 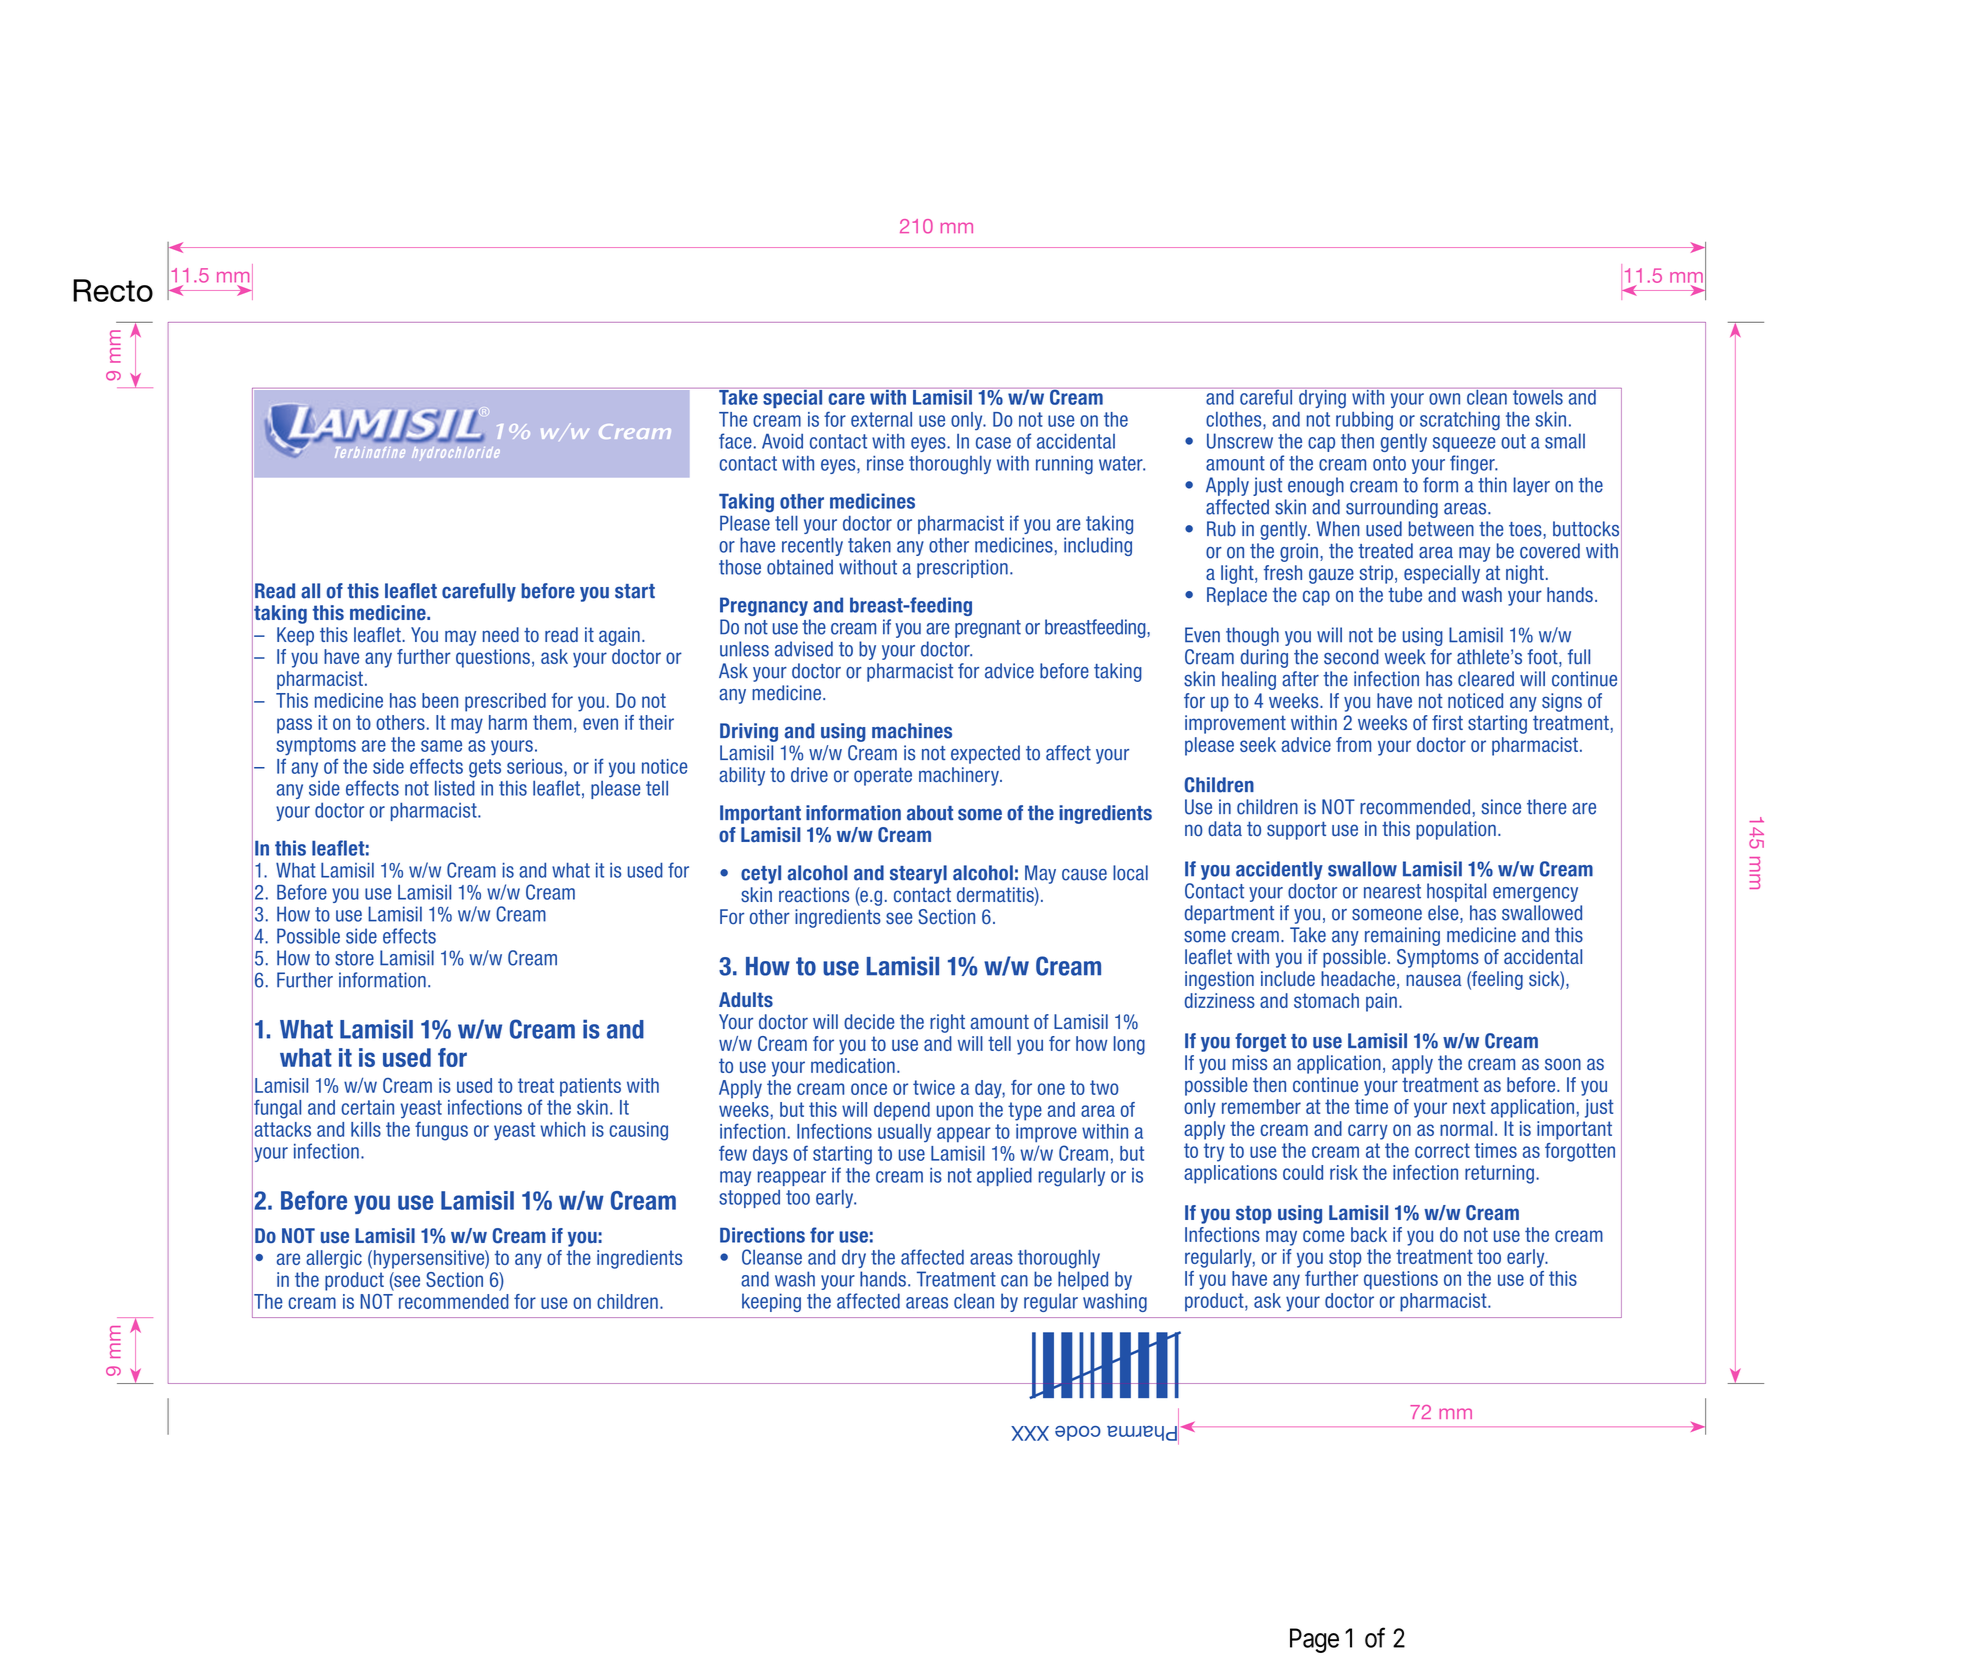 What do you see at coordinates (993, 443) in the document?
I see `case` at bounding box center [993, 443].
